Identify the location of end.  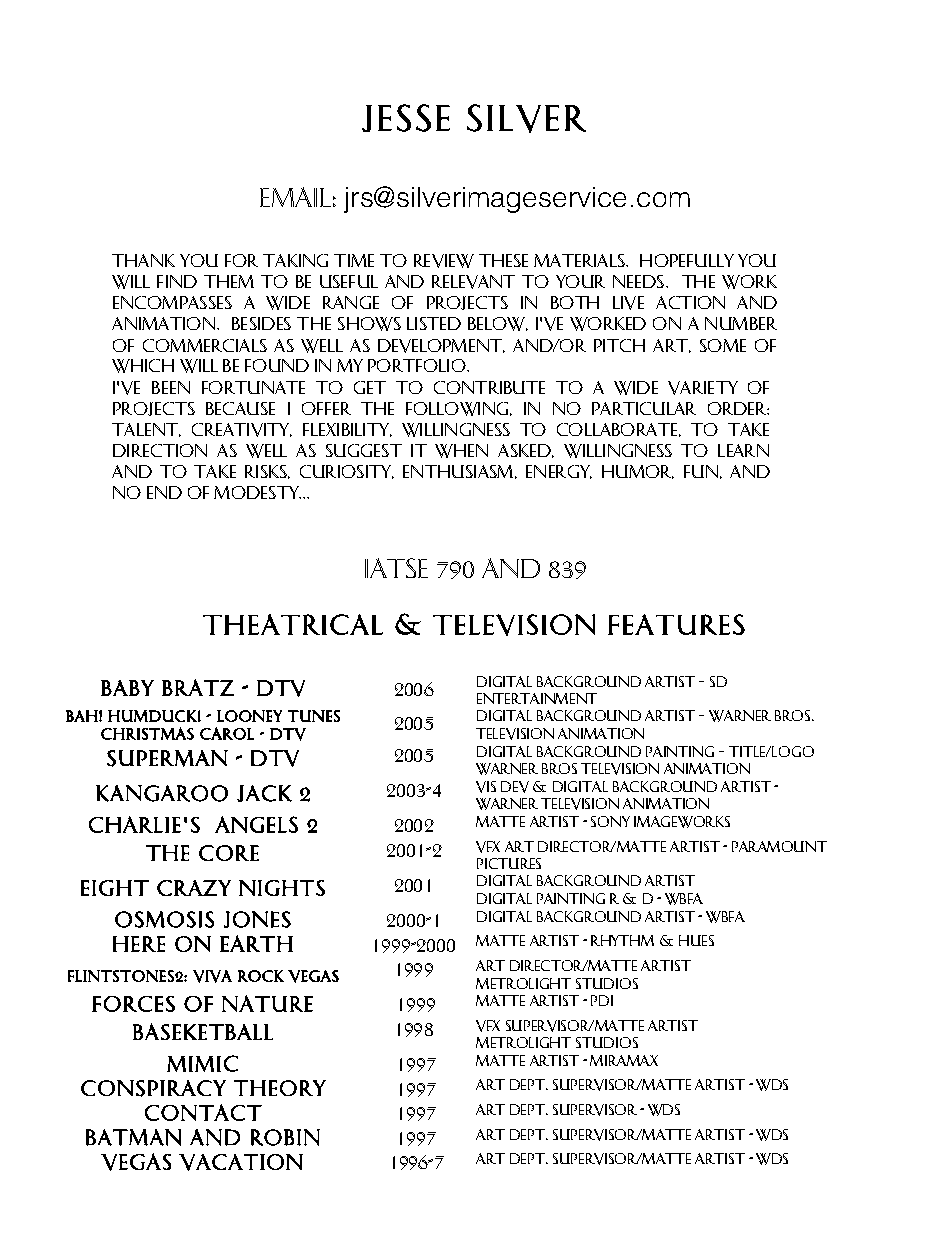
(164, 492).
